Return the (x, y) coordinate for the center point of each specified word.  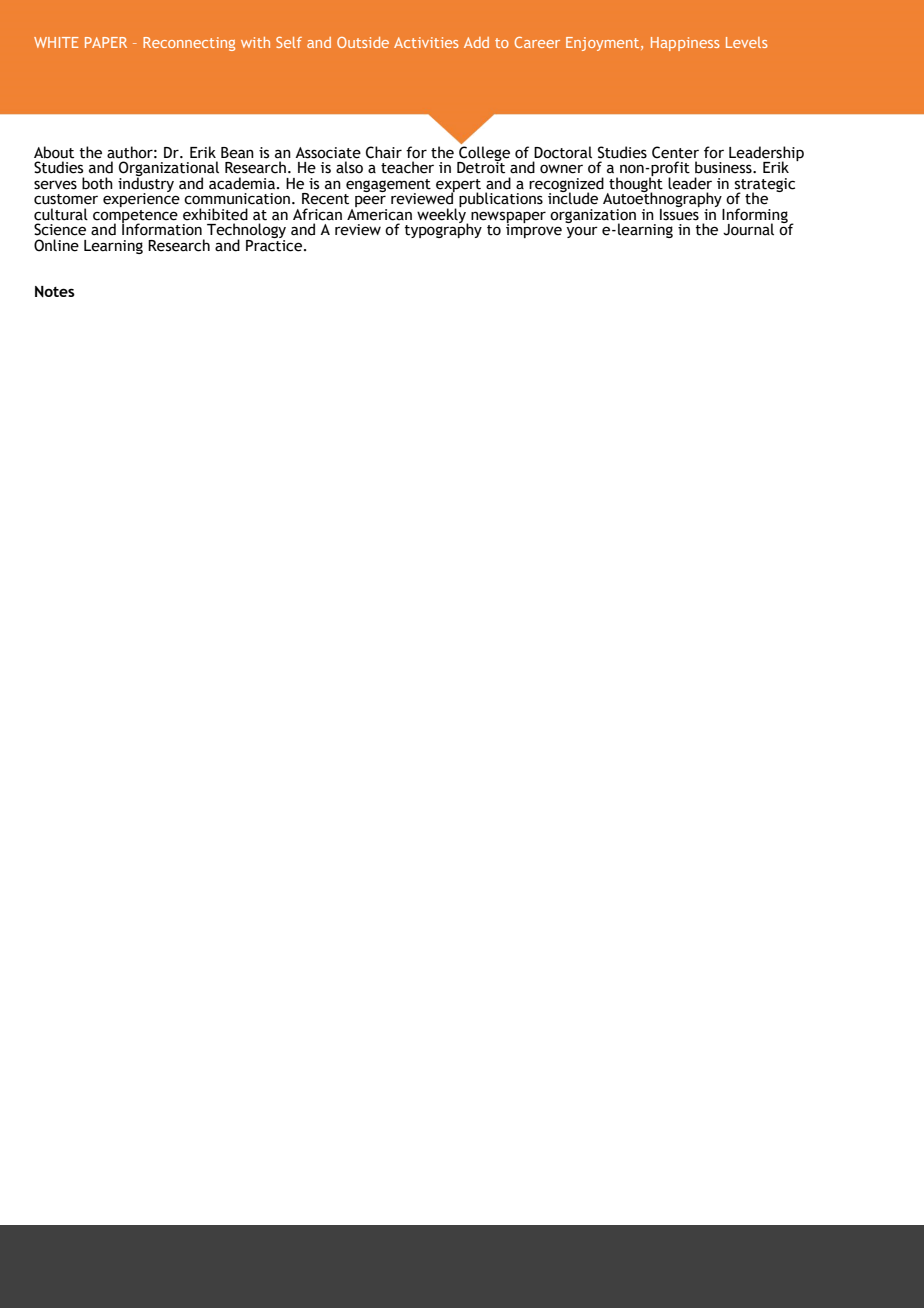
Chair (384, 152)
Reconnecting (189, 44)
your (582, 232)
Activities (426, 42)
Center (675, 152)
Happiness (685, 44)
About (54, 152)
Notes (55, 291)
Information (162, 228)
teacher (407, 167)
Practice (274, 244)
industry (146, 184)
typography (443, 229)
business (724, 167)
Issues (680, 213)
